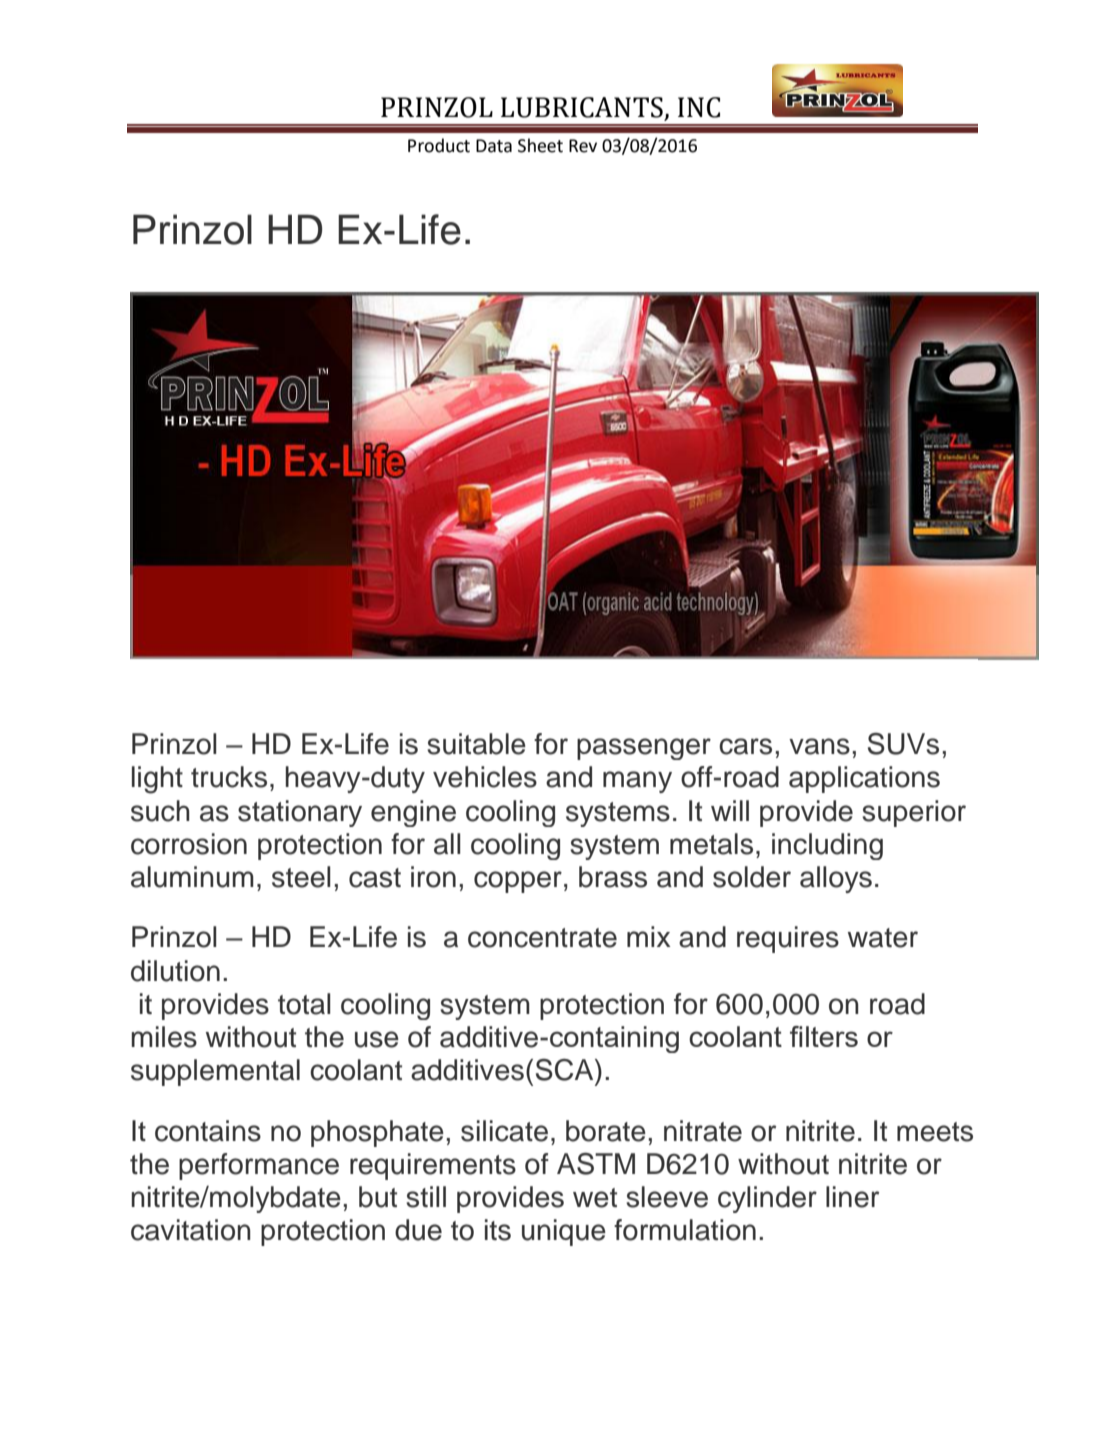 The image size is (1105, 1430). Describe the element at coordinates (540, 145) in the document. I see `Sheet` at that location.
